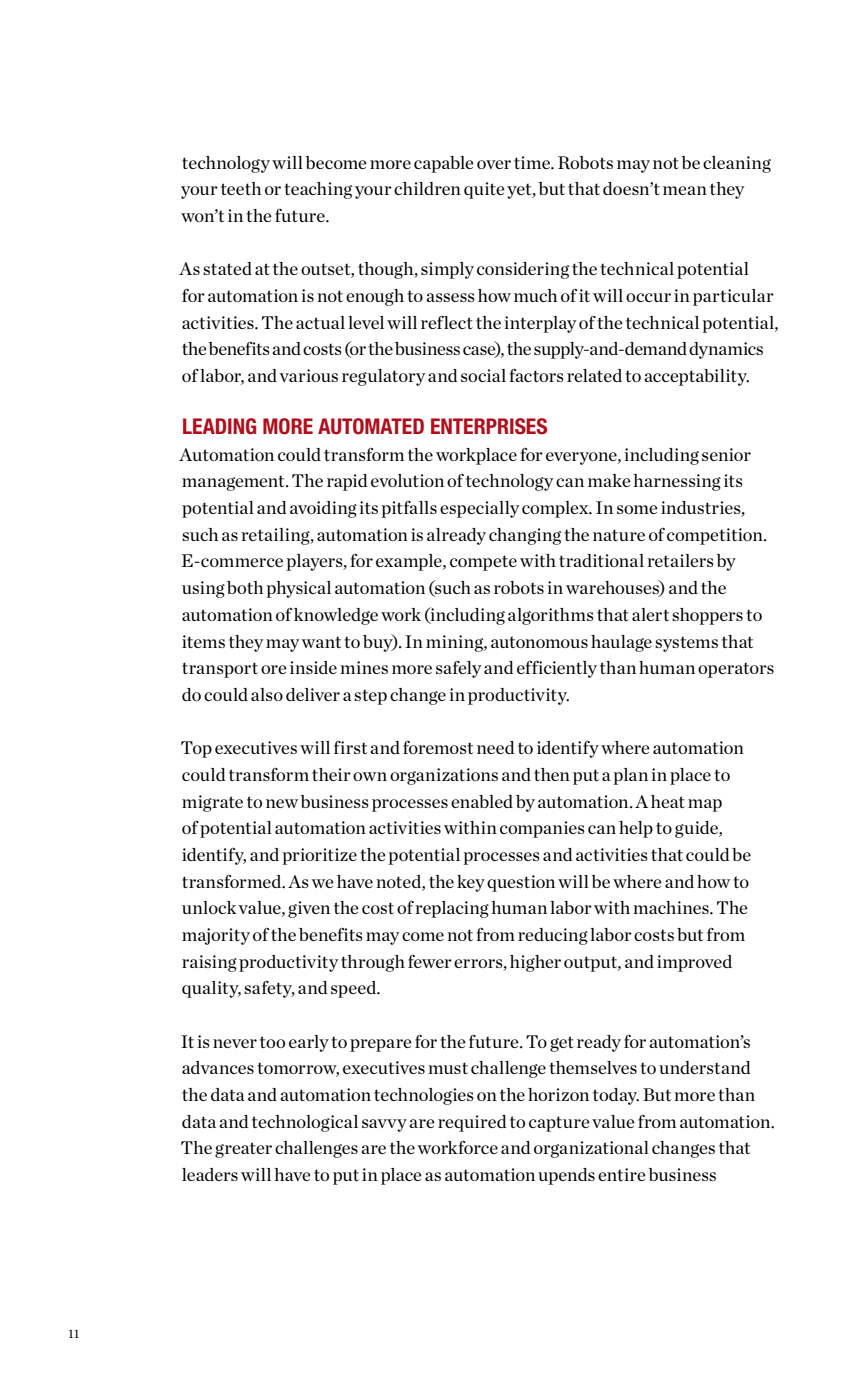  I want to click on safely, so click(458, 669).
